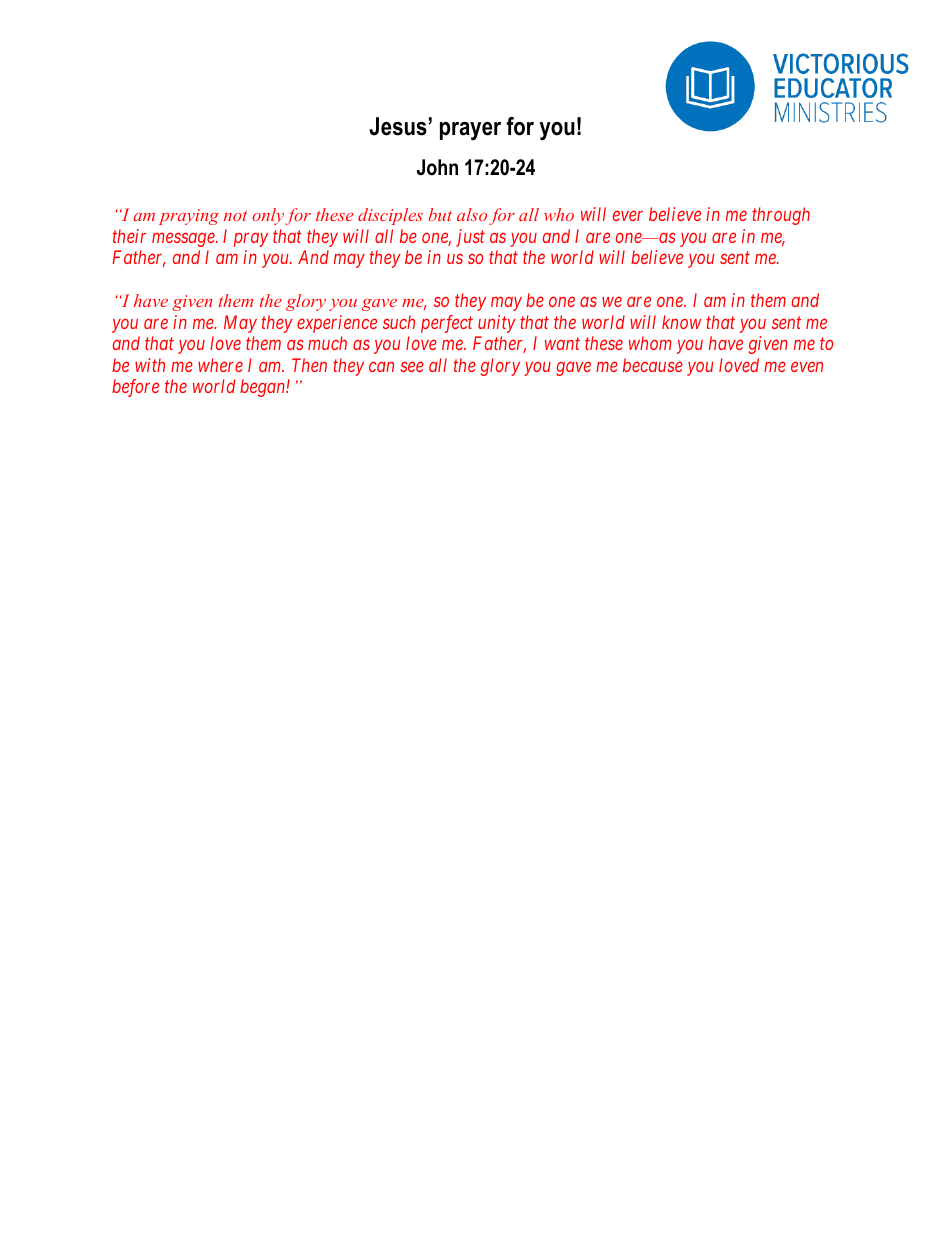 This page has width=952, height=1233. I want to click on where, so click(220, 365).
